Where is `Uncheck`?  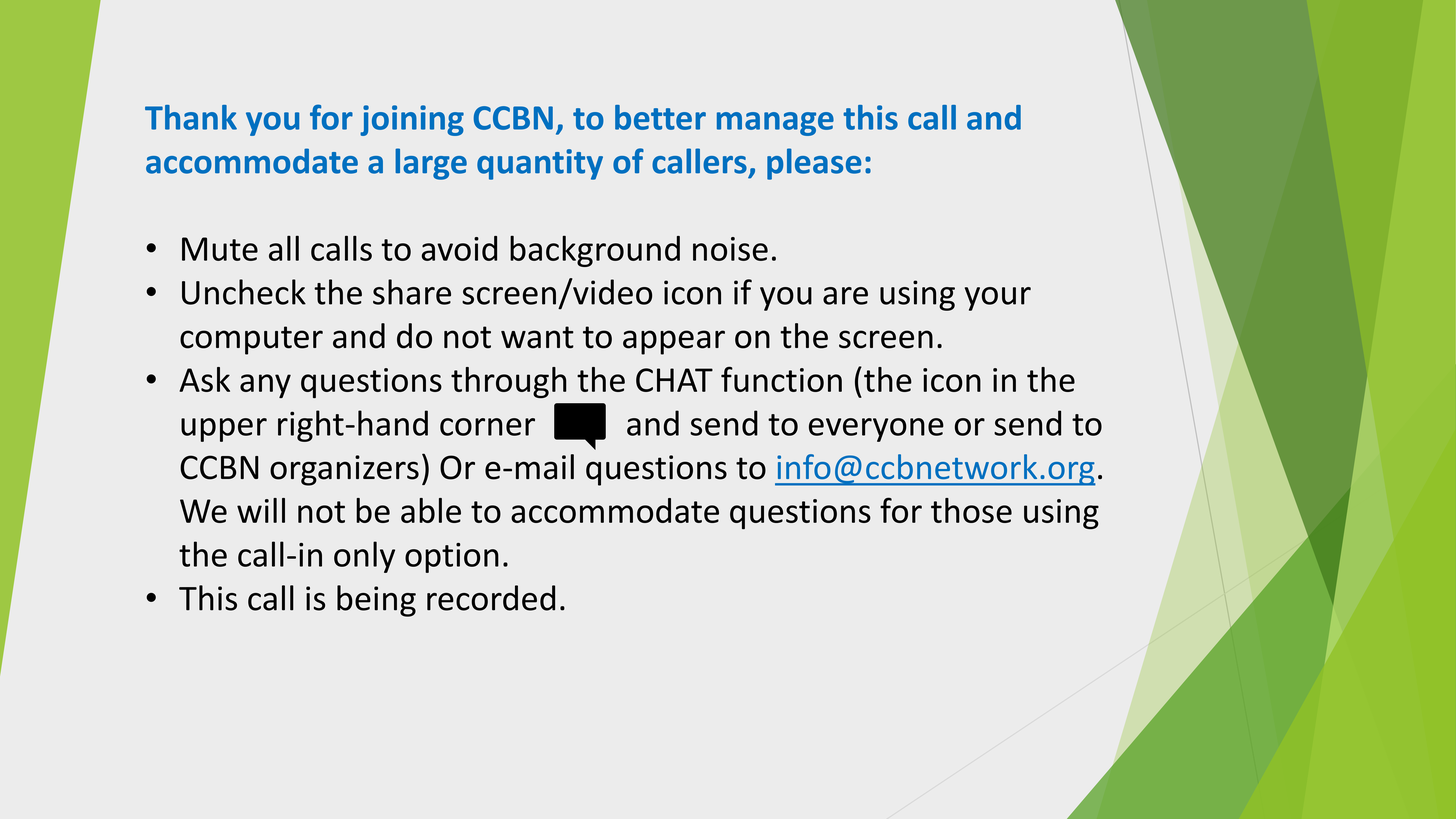
Uncheck is located at coordinates (244, 292).
